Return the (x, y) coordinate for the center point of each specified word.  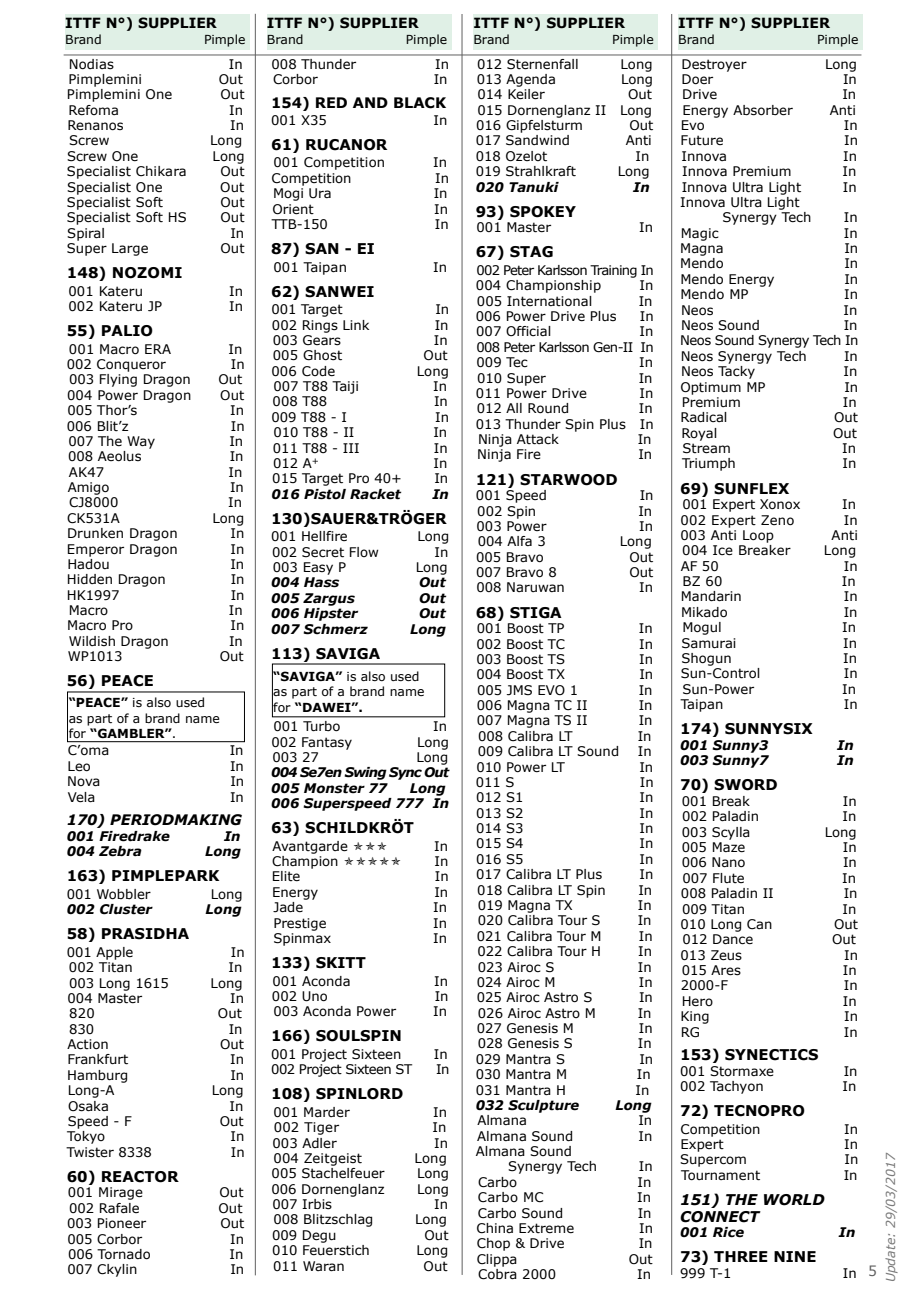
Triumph (708, 464)
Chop (493, 1244)
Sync (405, 773)
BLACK (420, 103)
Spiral (85, 234)
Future (702, 140)
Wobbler (124, 894)
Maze (729, 847)
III (351, 448)
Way (141, 442)
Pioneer (122, 1223)
